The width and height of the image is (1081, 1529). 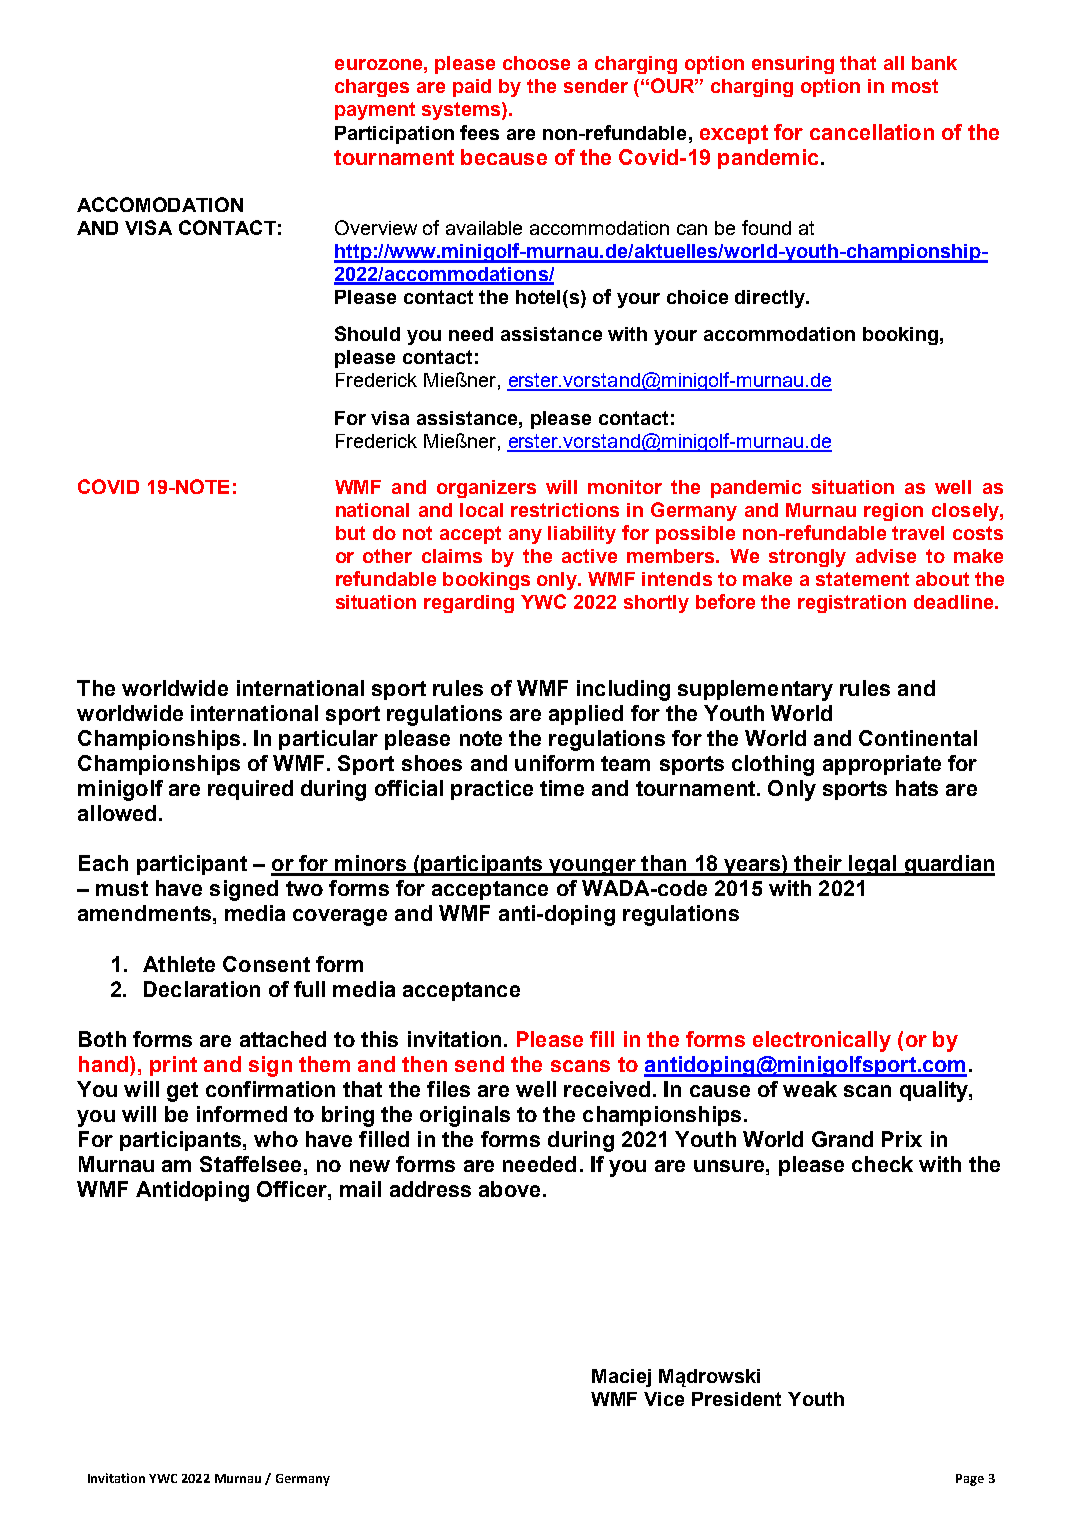 What do you see at coordinates (360, 1189) in the image?
I see `mail` at bounding box center [360, 1189].
